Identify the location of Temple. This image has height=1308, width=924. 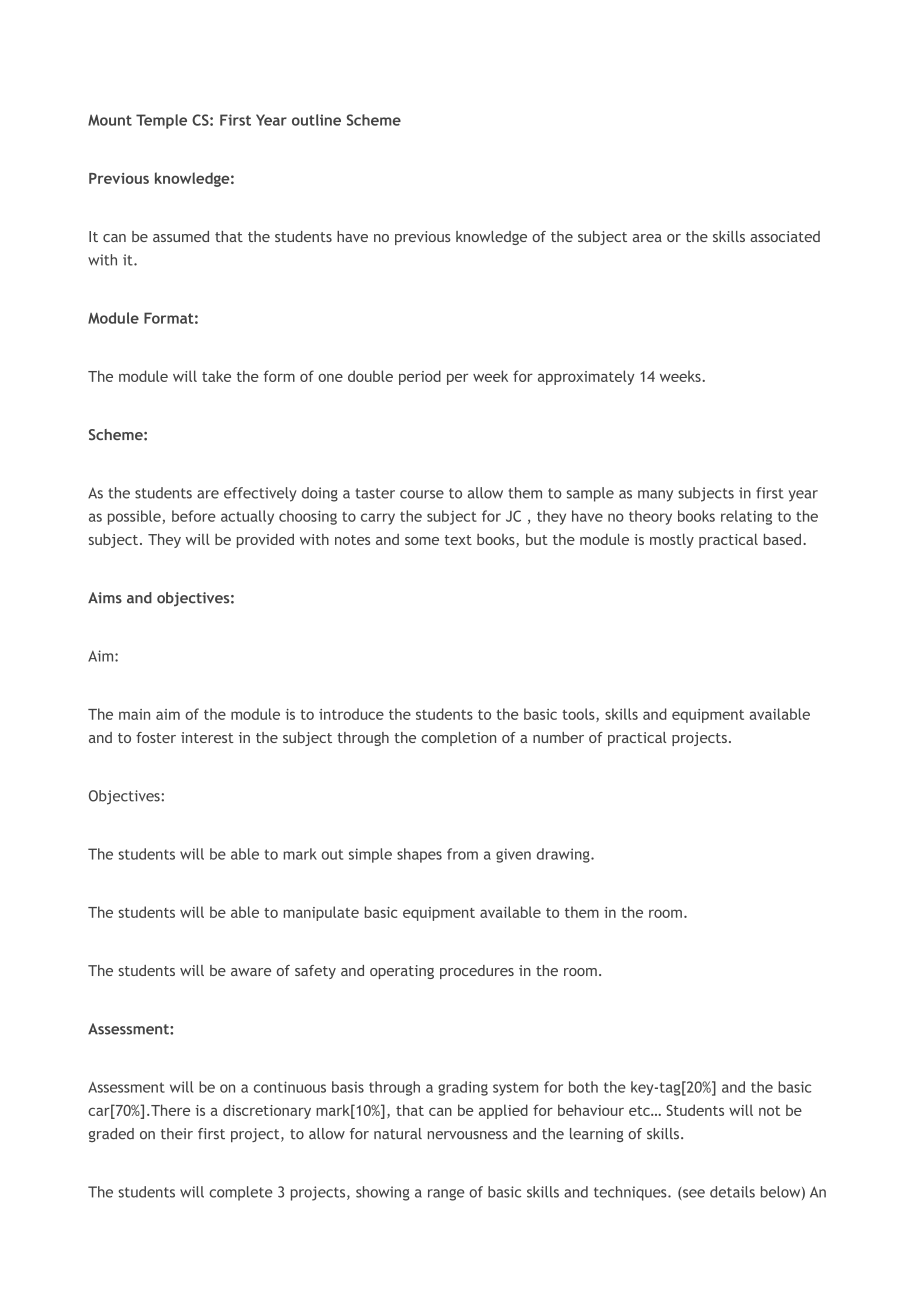
(161, 121).
